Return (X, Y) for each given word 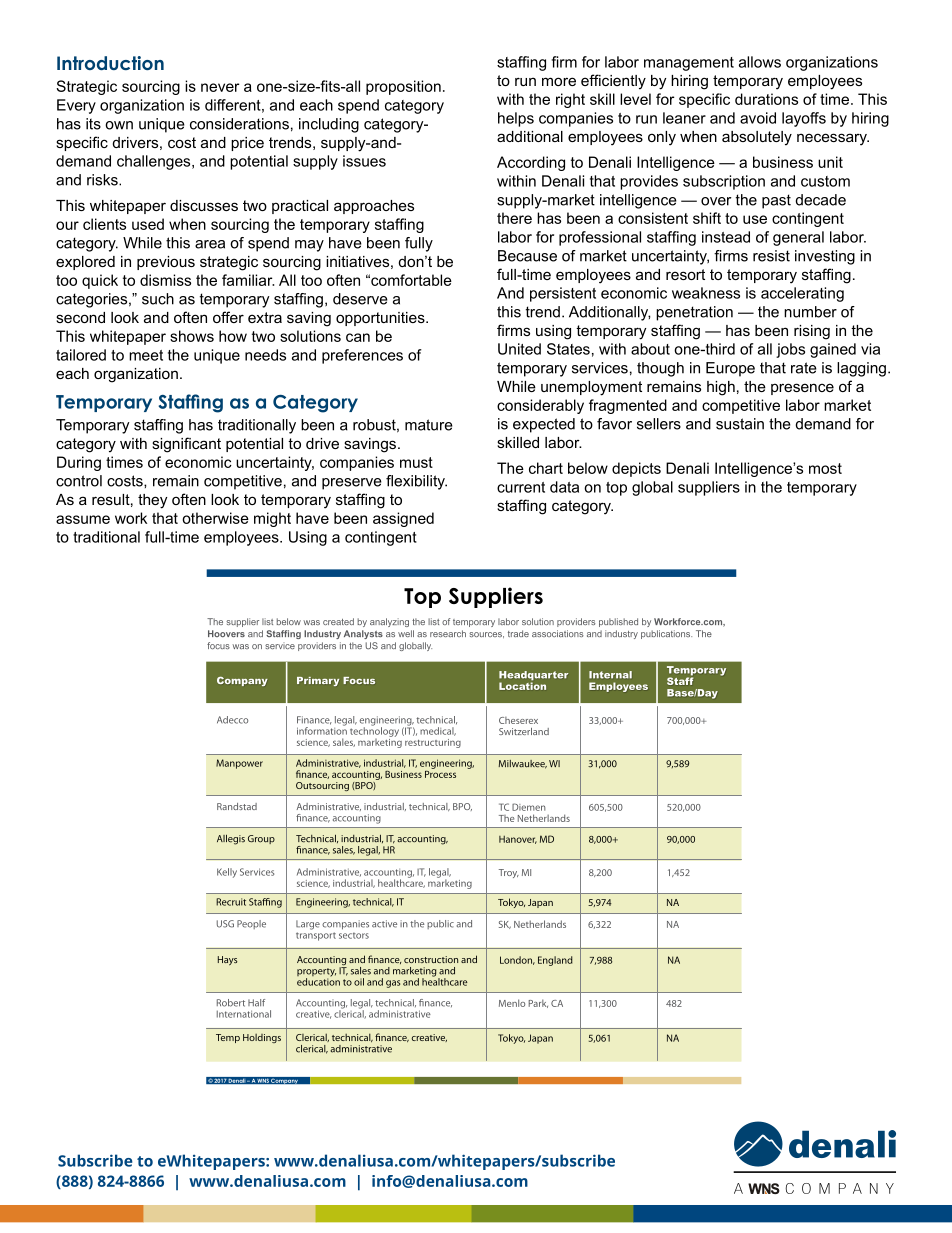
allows (760, 62)
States (568, 349)
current (521, 487)
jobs (790, 350)
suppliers (709, 488)
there (514, 218)
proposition (403, 87)
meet (146, 355)
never (220, 87)
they (152, 501)
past (776, 201)
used (148, 224)
